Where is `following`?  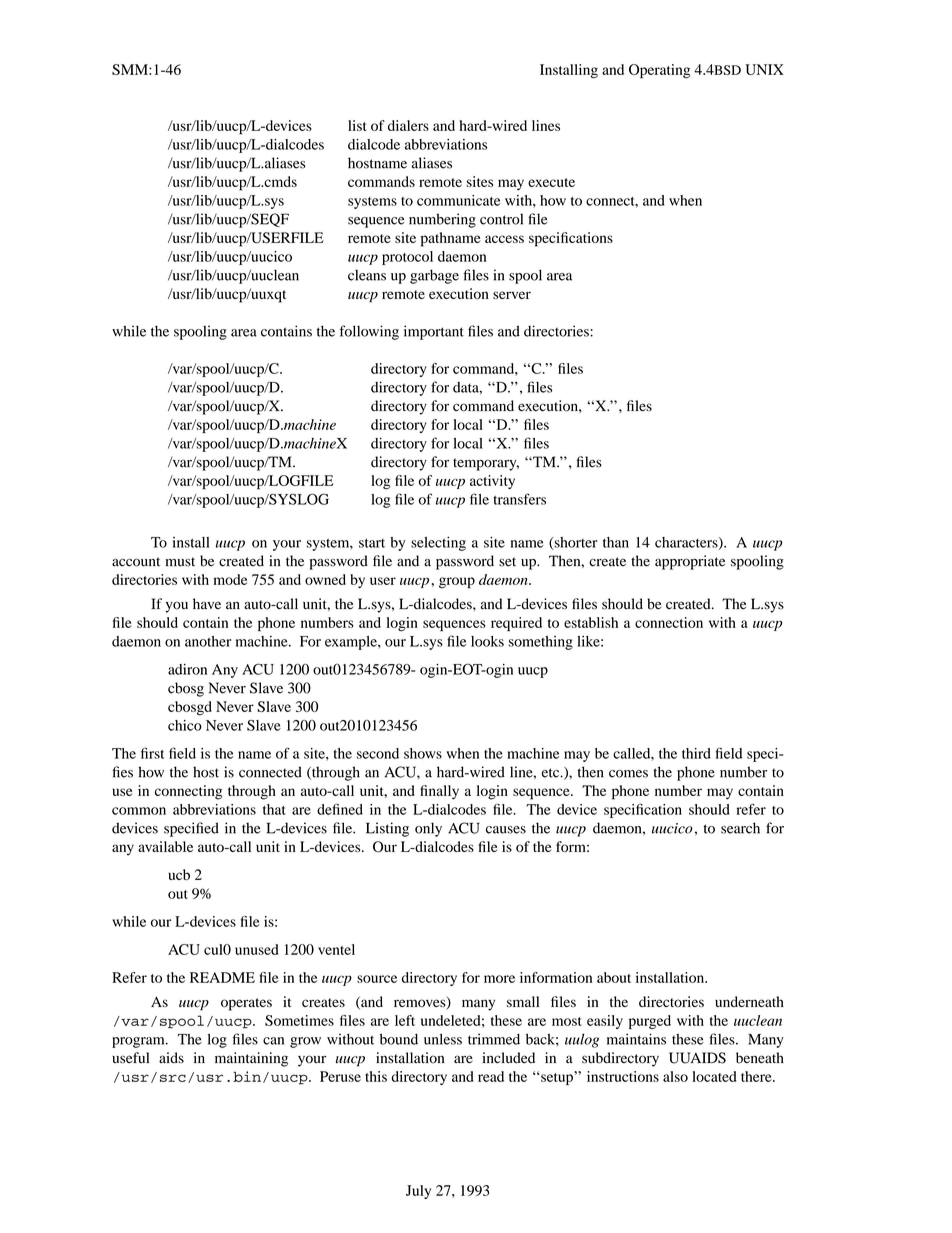 following is located at coordinates (369, 332).
